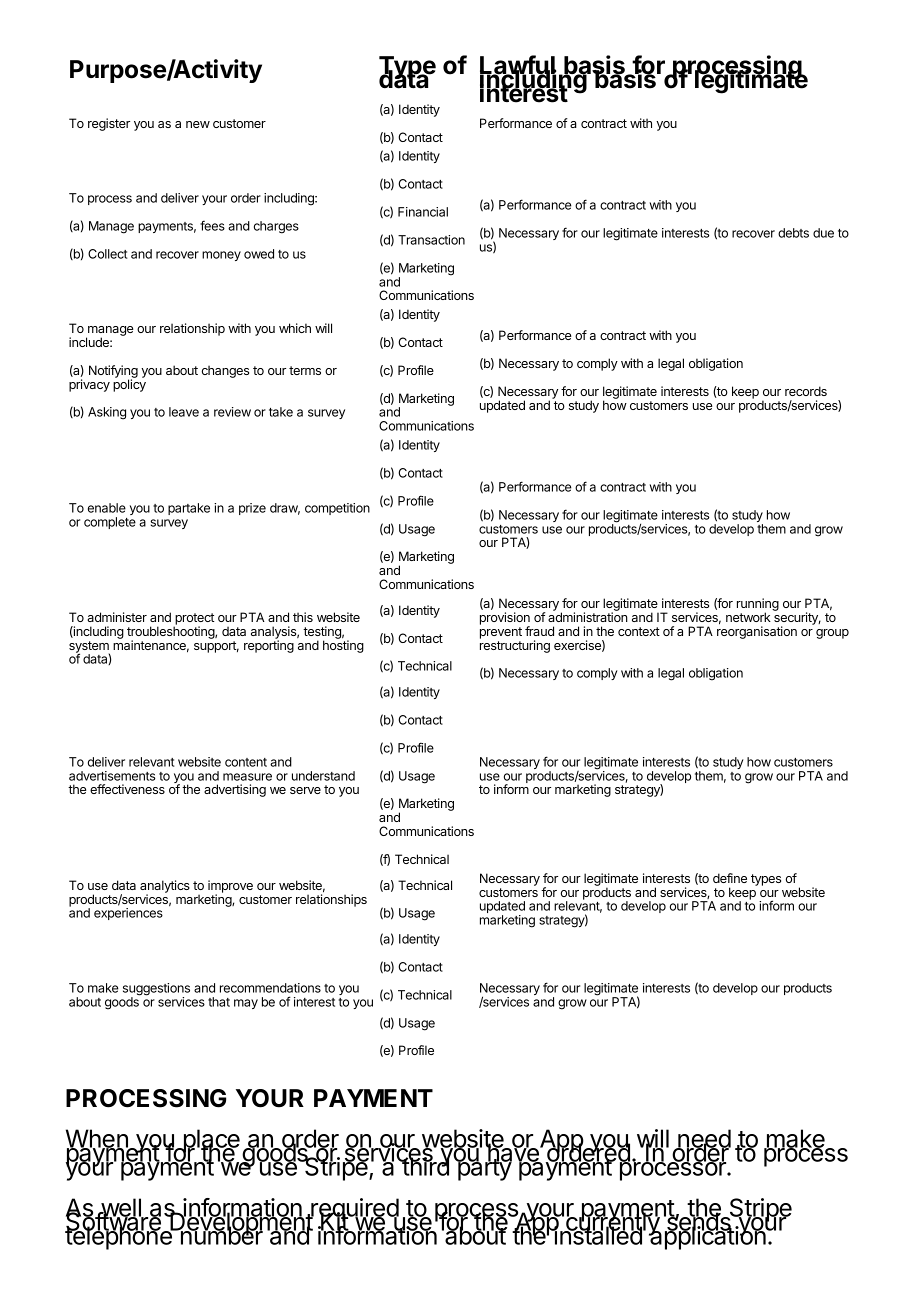  What do you see at coordinates (171, 632) in the image?
I see `troubleshooting` at bounding box center [171, 632].
